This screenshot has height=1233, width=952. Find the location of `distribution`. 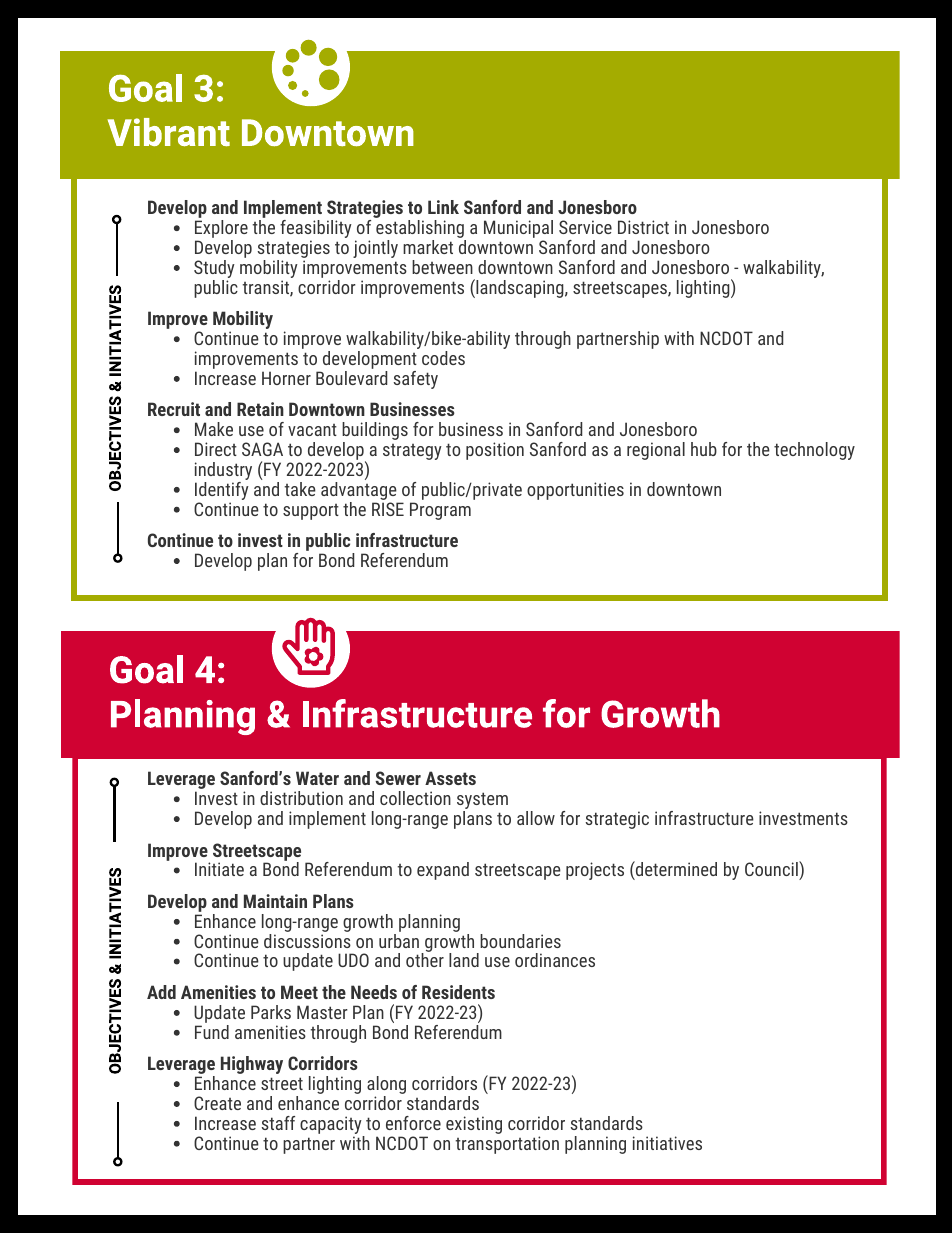

distribution is located at coordinates (301, 798).
